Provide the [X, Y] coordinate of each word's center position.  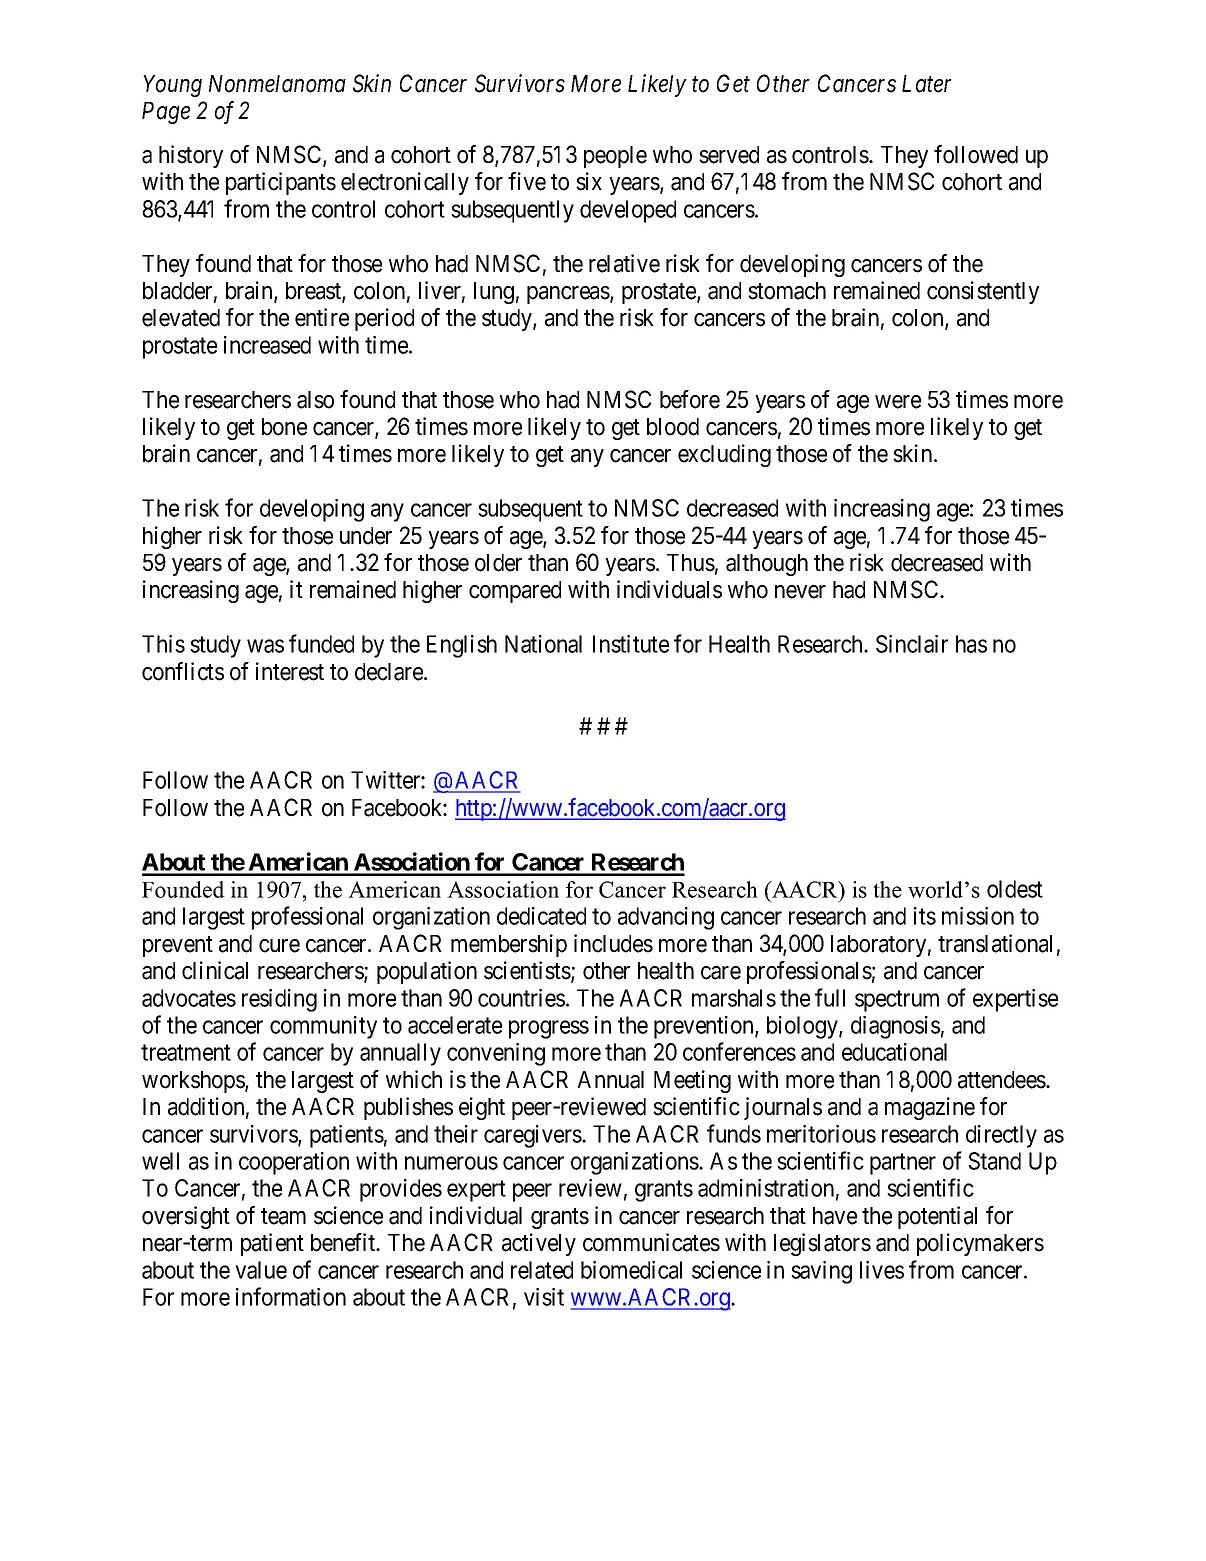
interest [290, 671]
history [191, 156]
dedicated [541, 916]
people [615, 157]
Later [927, 84]
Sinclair [912, 644]
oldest [1015, 889]
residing [279, 1000]
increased [267, 345]
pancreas [569, 295]
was [265, 646]
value [261, 1270]
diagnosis [895, 1027]
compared [515, 592]
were [898, 402]
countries [521, 998]
